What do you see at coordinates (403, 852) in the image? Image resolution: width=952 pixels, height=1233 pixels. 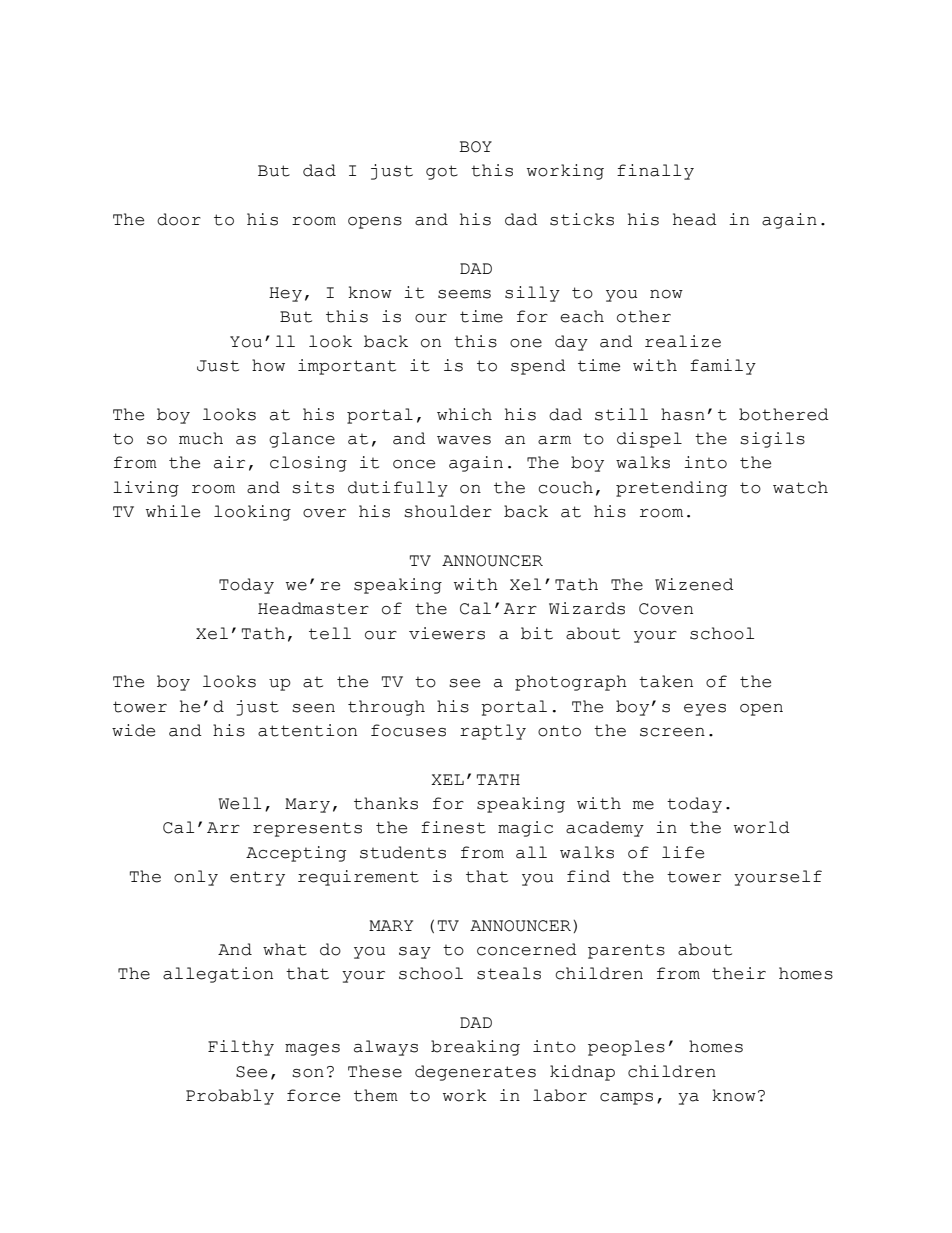 I see `students` at bounding box center [403, 852].
